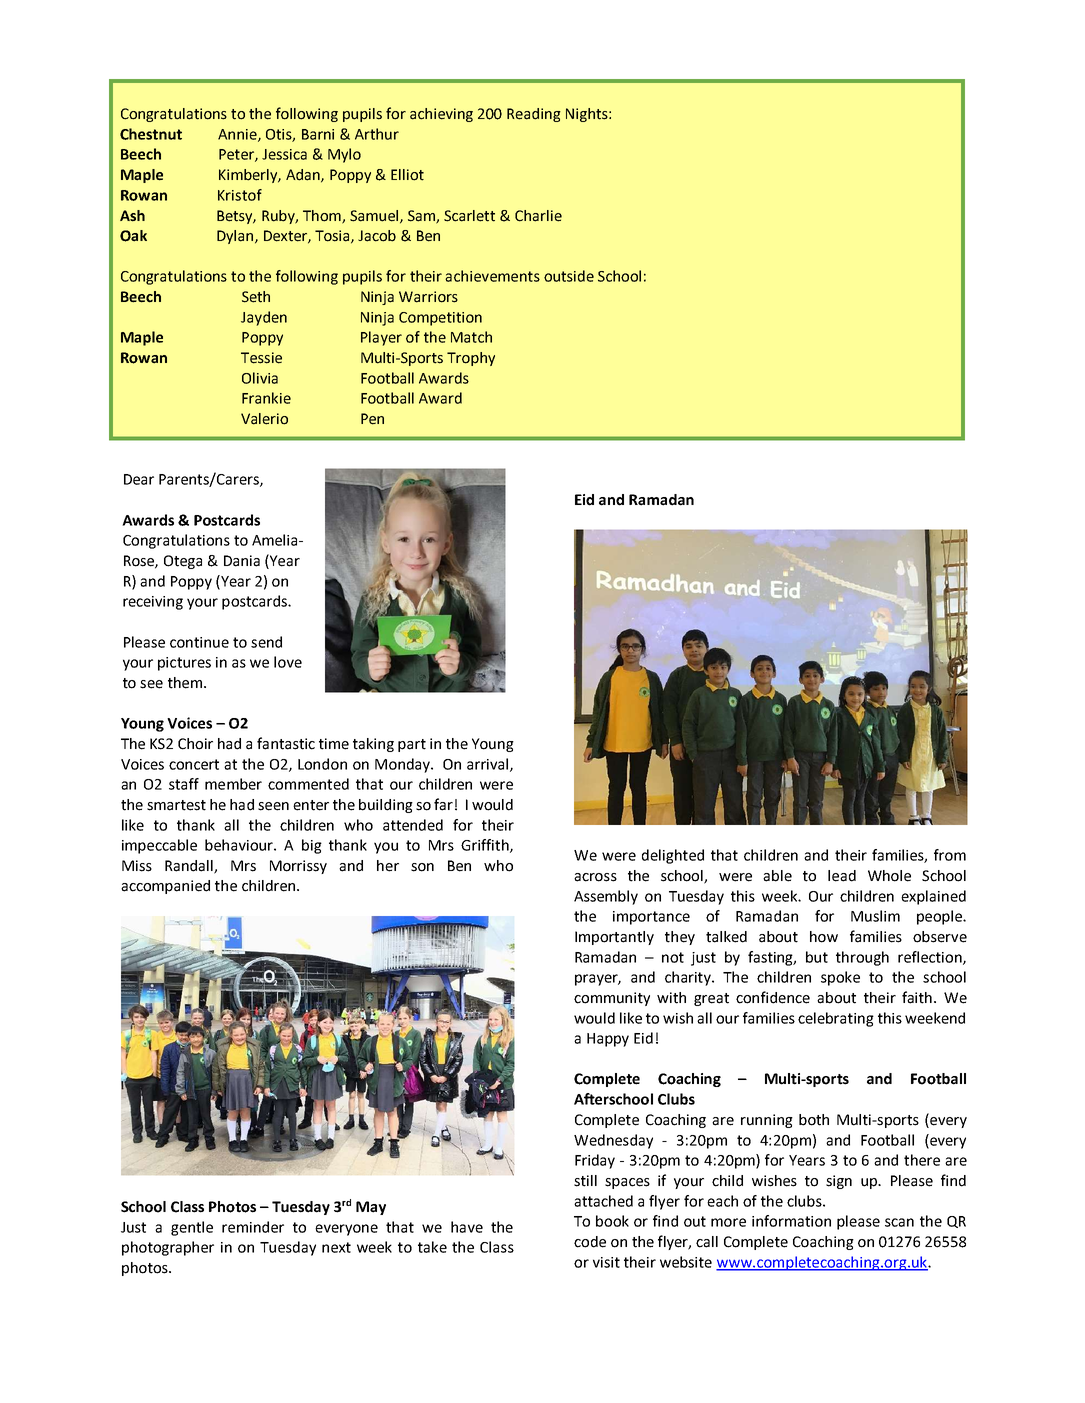 The height and width of the page is (1403, 1085). I want to click on reminder, so click(253, 1227).
